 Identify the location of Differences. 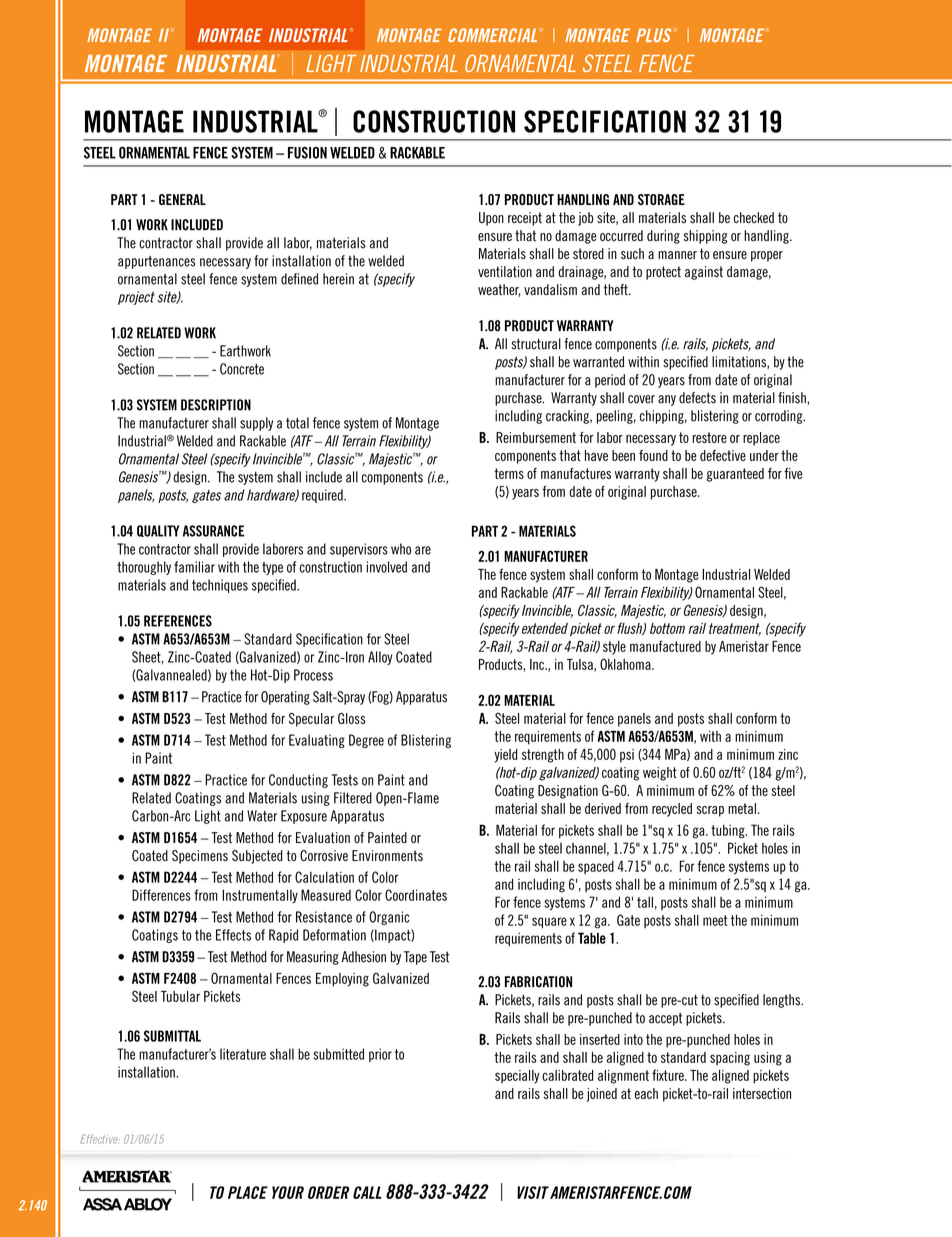
(161, 895).
